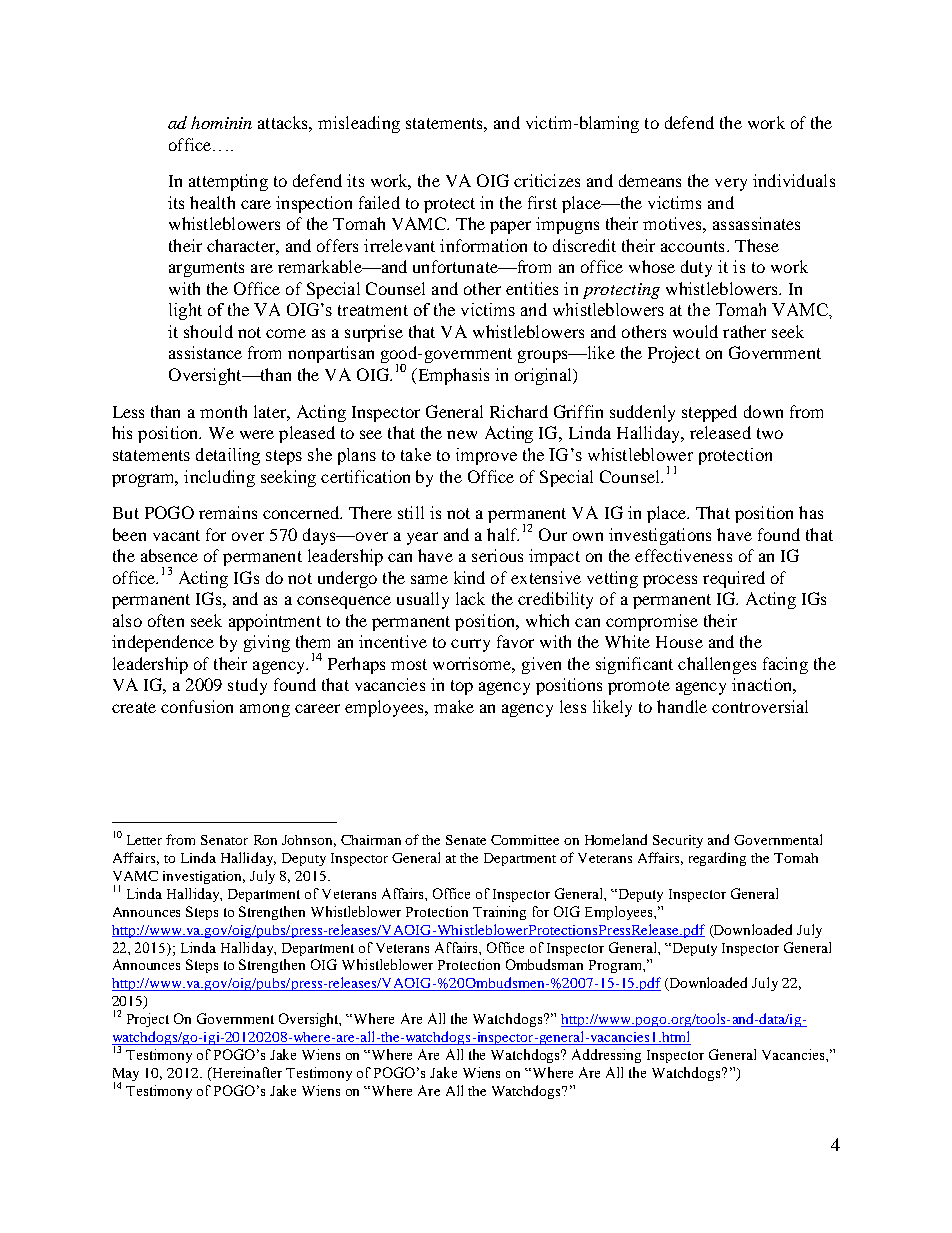 This document has height=1233, width=952. What do you see at coordinates (731, 184) in the document?
I see `very` at bounding box center [731, 184].
